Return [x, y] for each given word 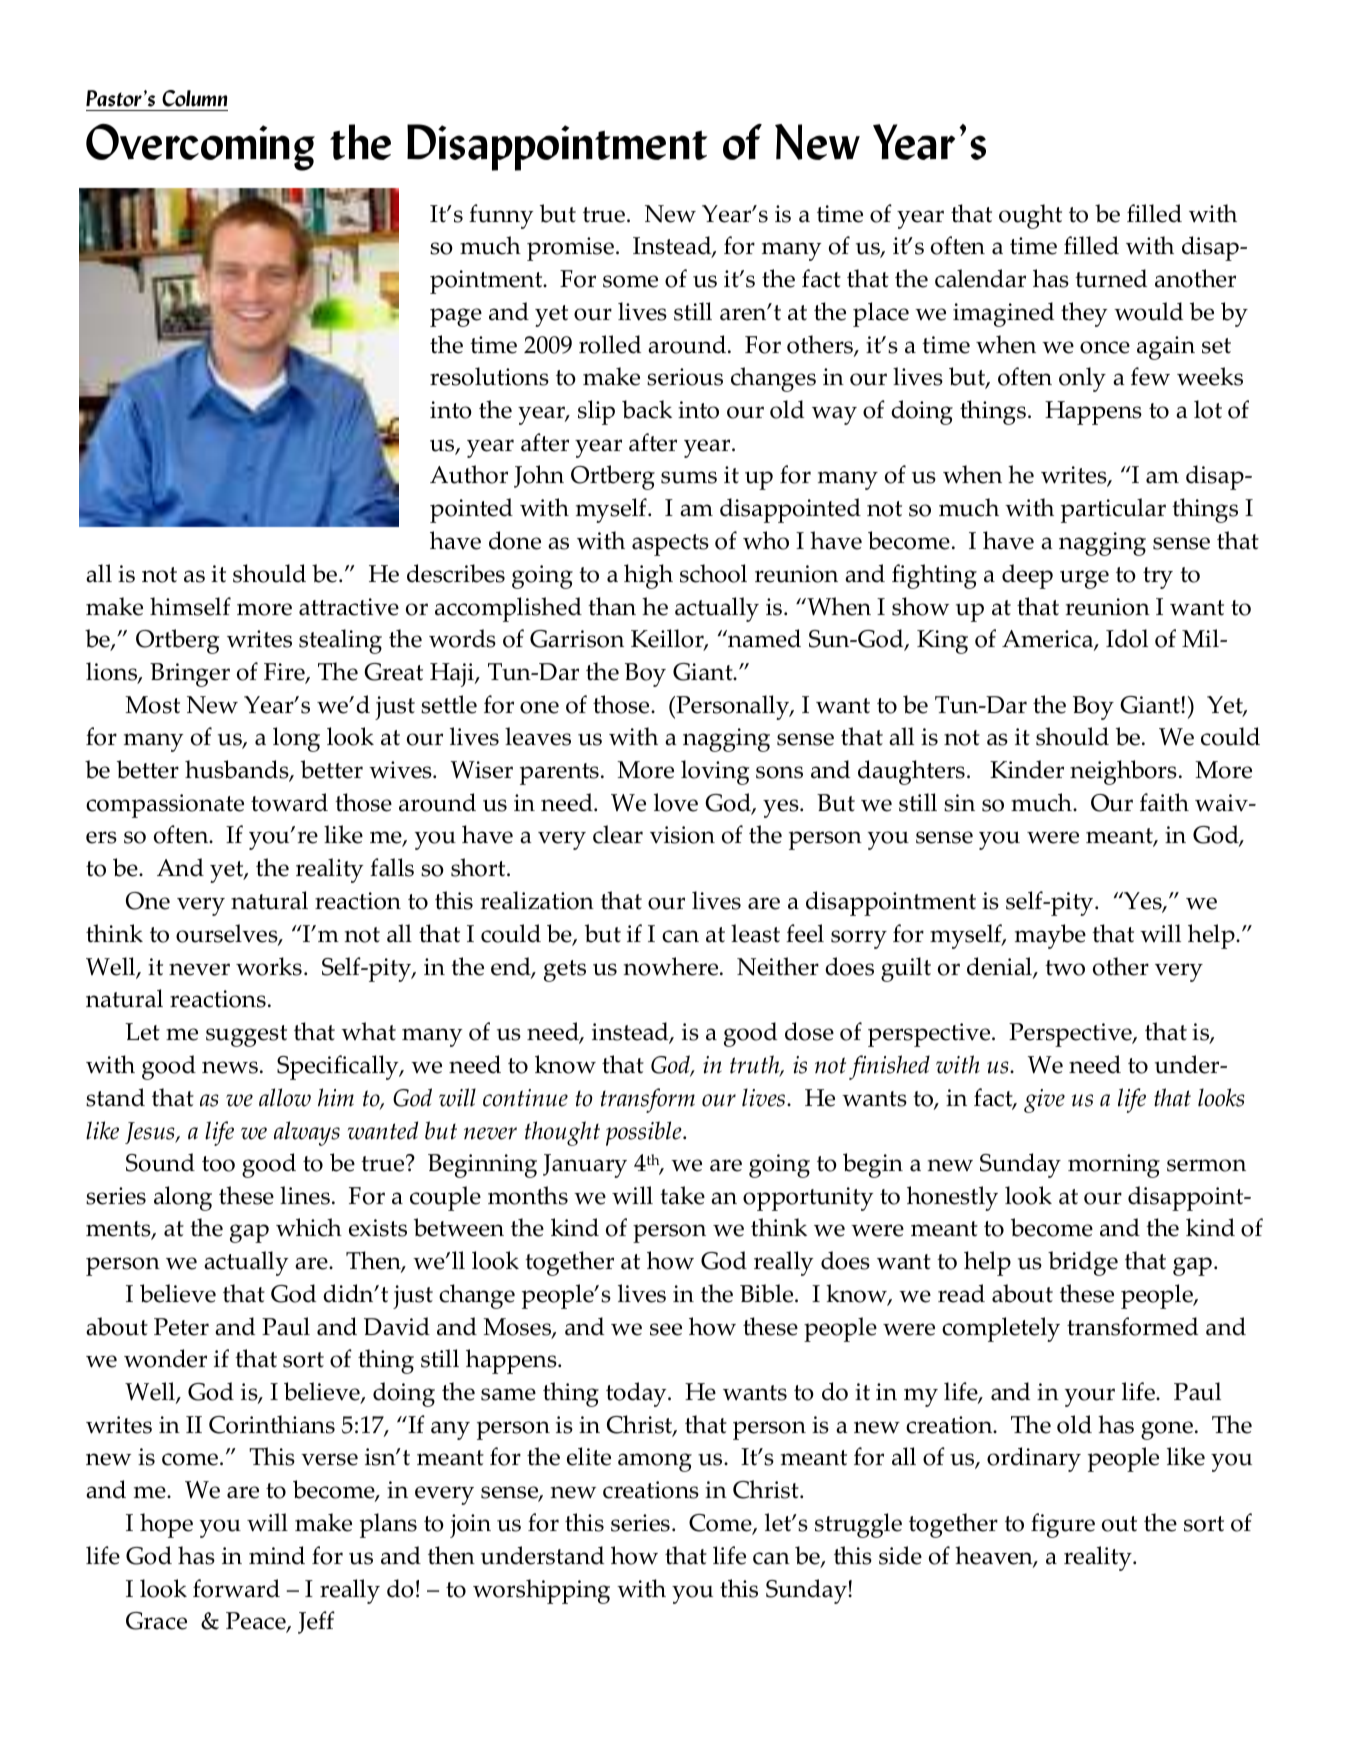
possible [645, 1133]
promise [570, 249]
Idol [1127, 638]
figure [1063, 1525]
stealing [340, 641]
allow [285, 1097]
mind [277, 1555]
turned [1111, 278]
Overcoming [200, 147]
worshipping [541, 1591]
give [1044, 1101]
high [648, 576]
